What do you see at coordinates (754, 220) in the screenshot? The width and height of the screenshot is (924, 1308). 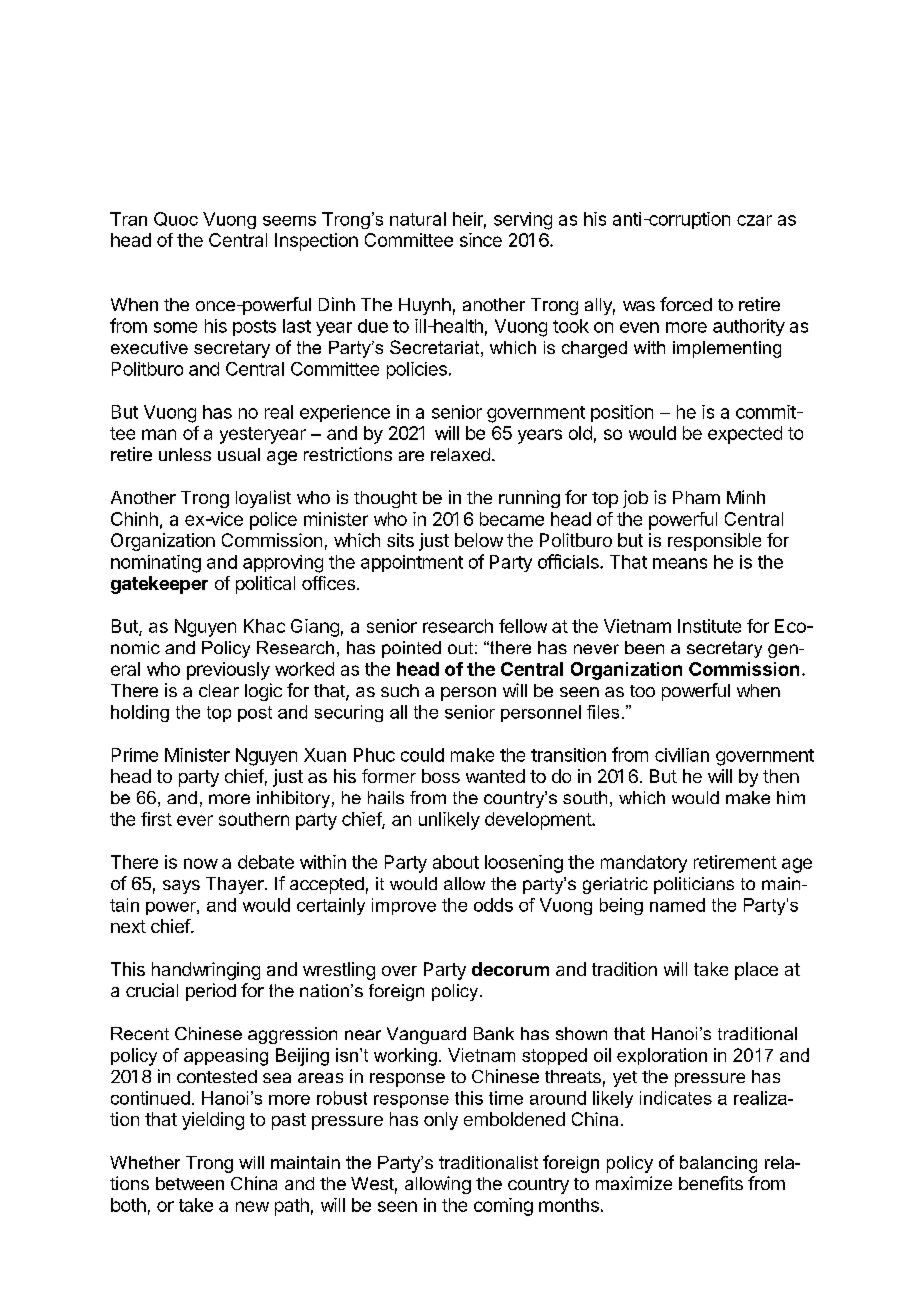 I see `czar` at bounding box center [754, 220].
